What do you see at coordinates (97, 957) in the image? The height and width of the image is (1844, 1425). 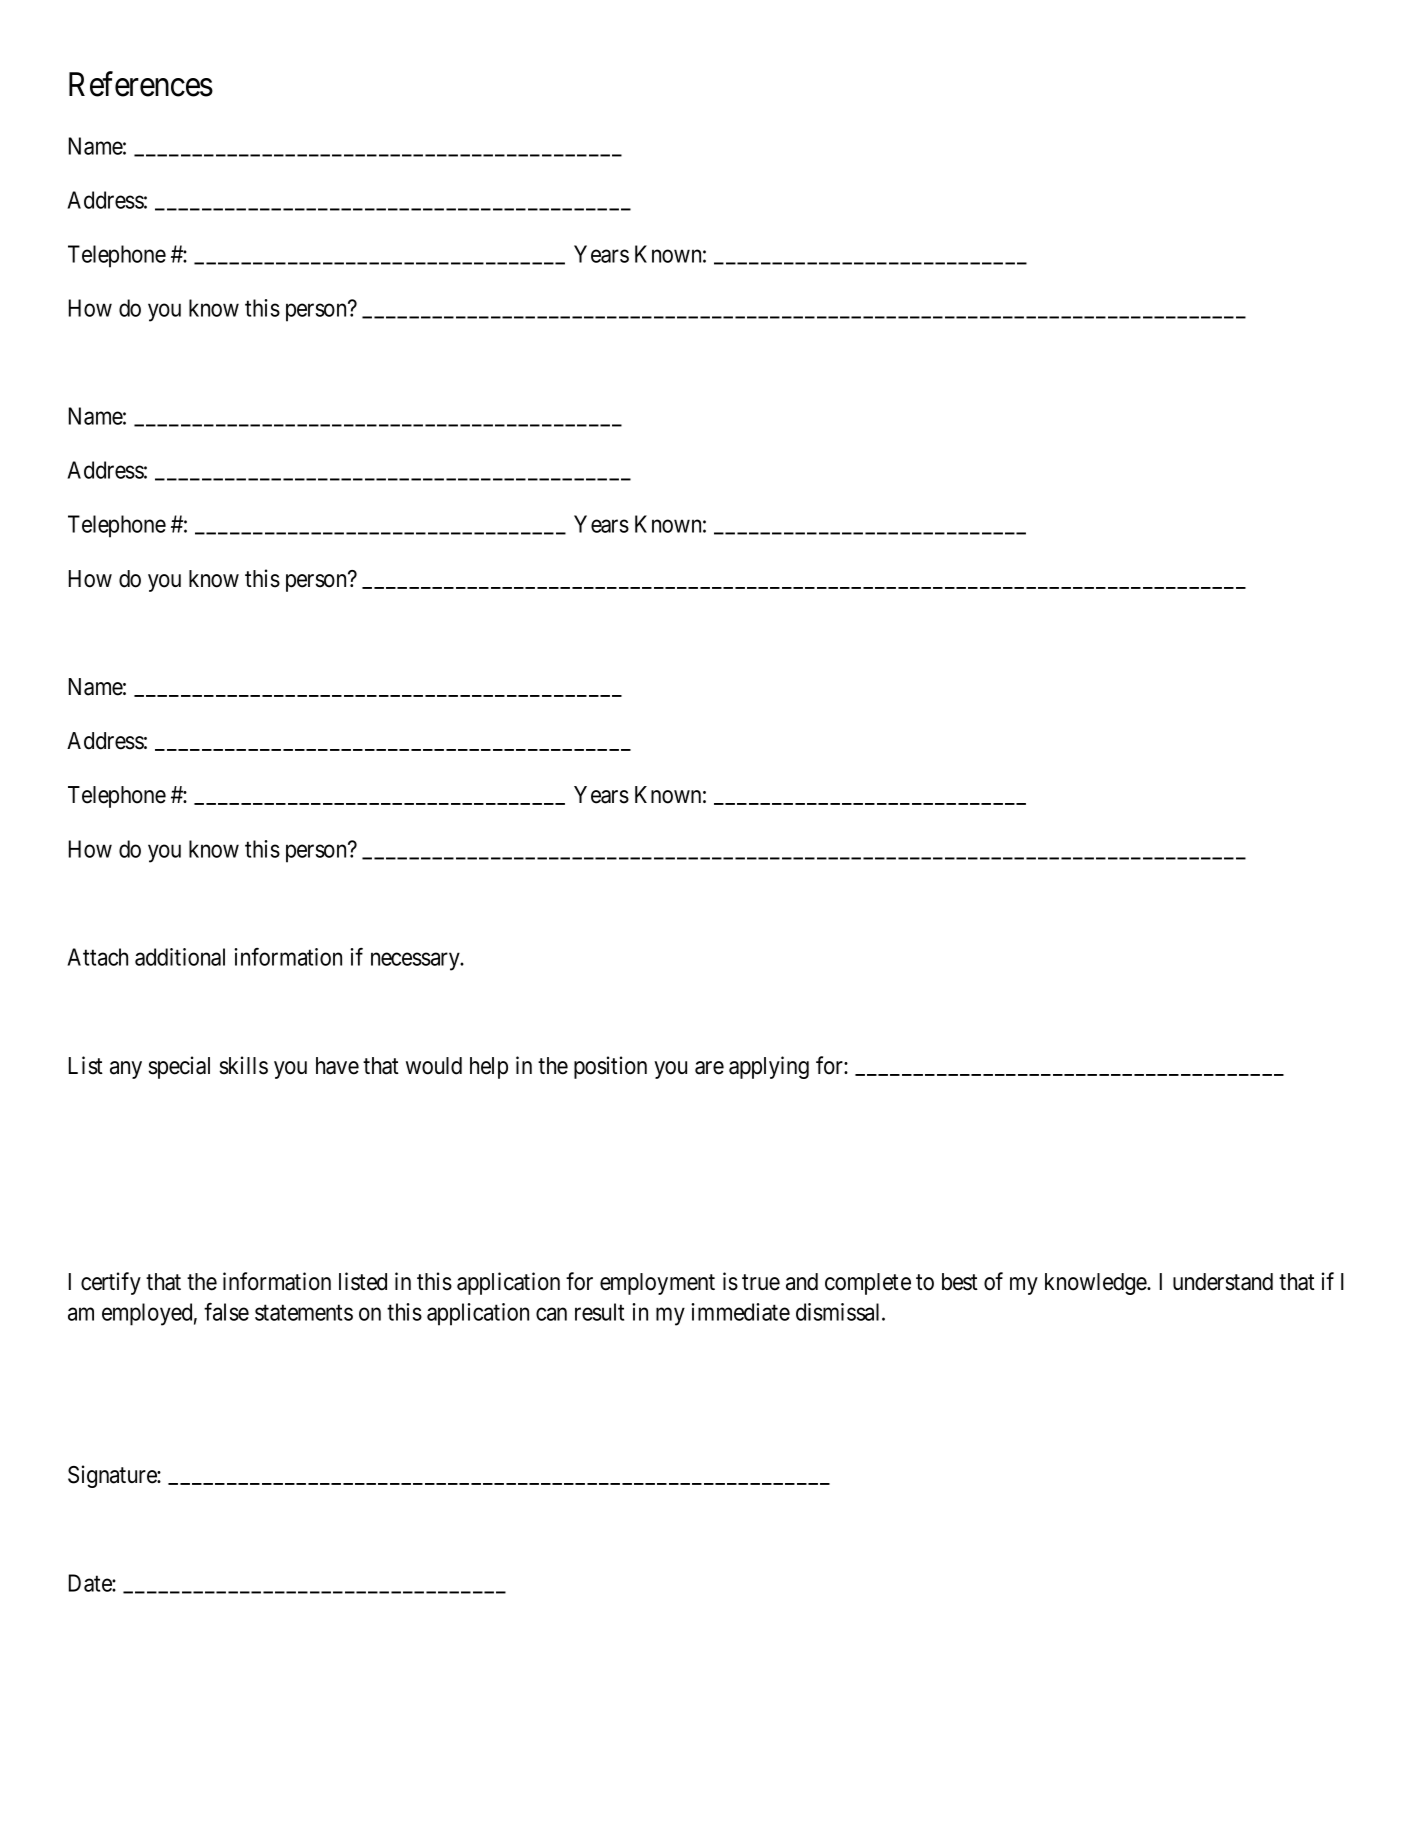 I see `Attach` at bounding box center [97, 957].
